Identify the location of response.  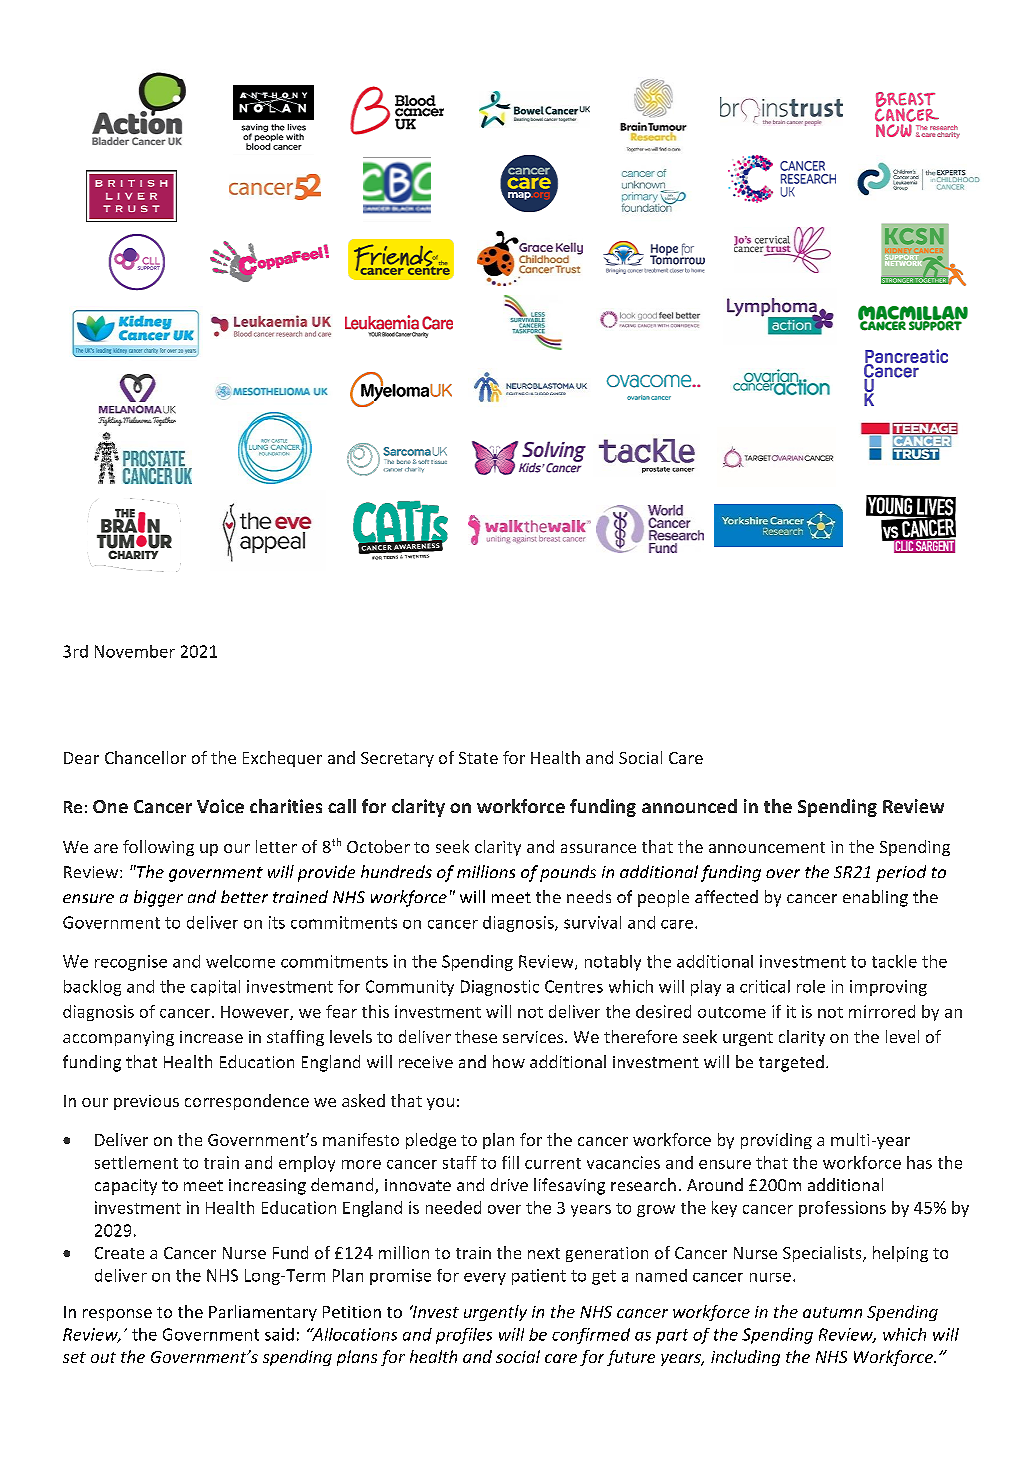
(117, 1315).
